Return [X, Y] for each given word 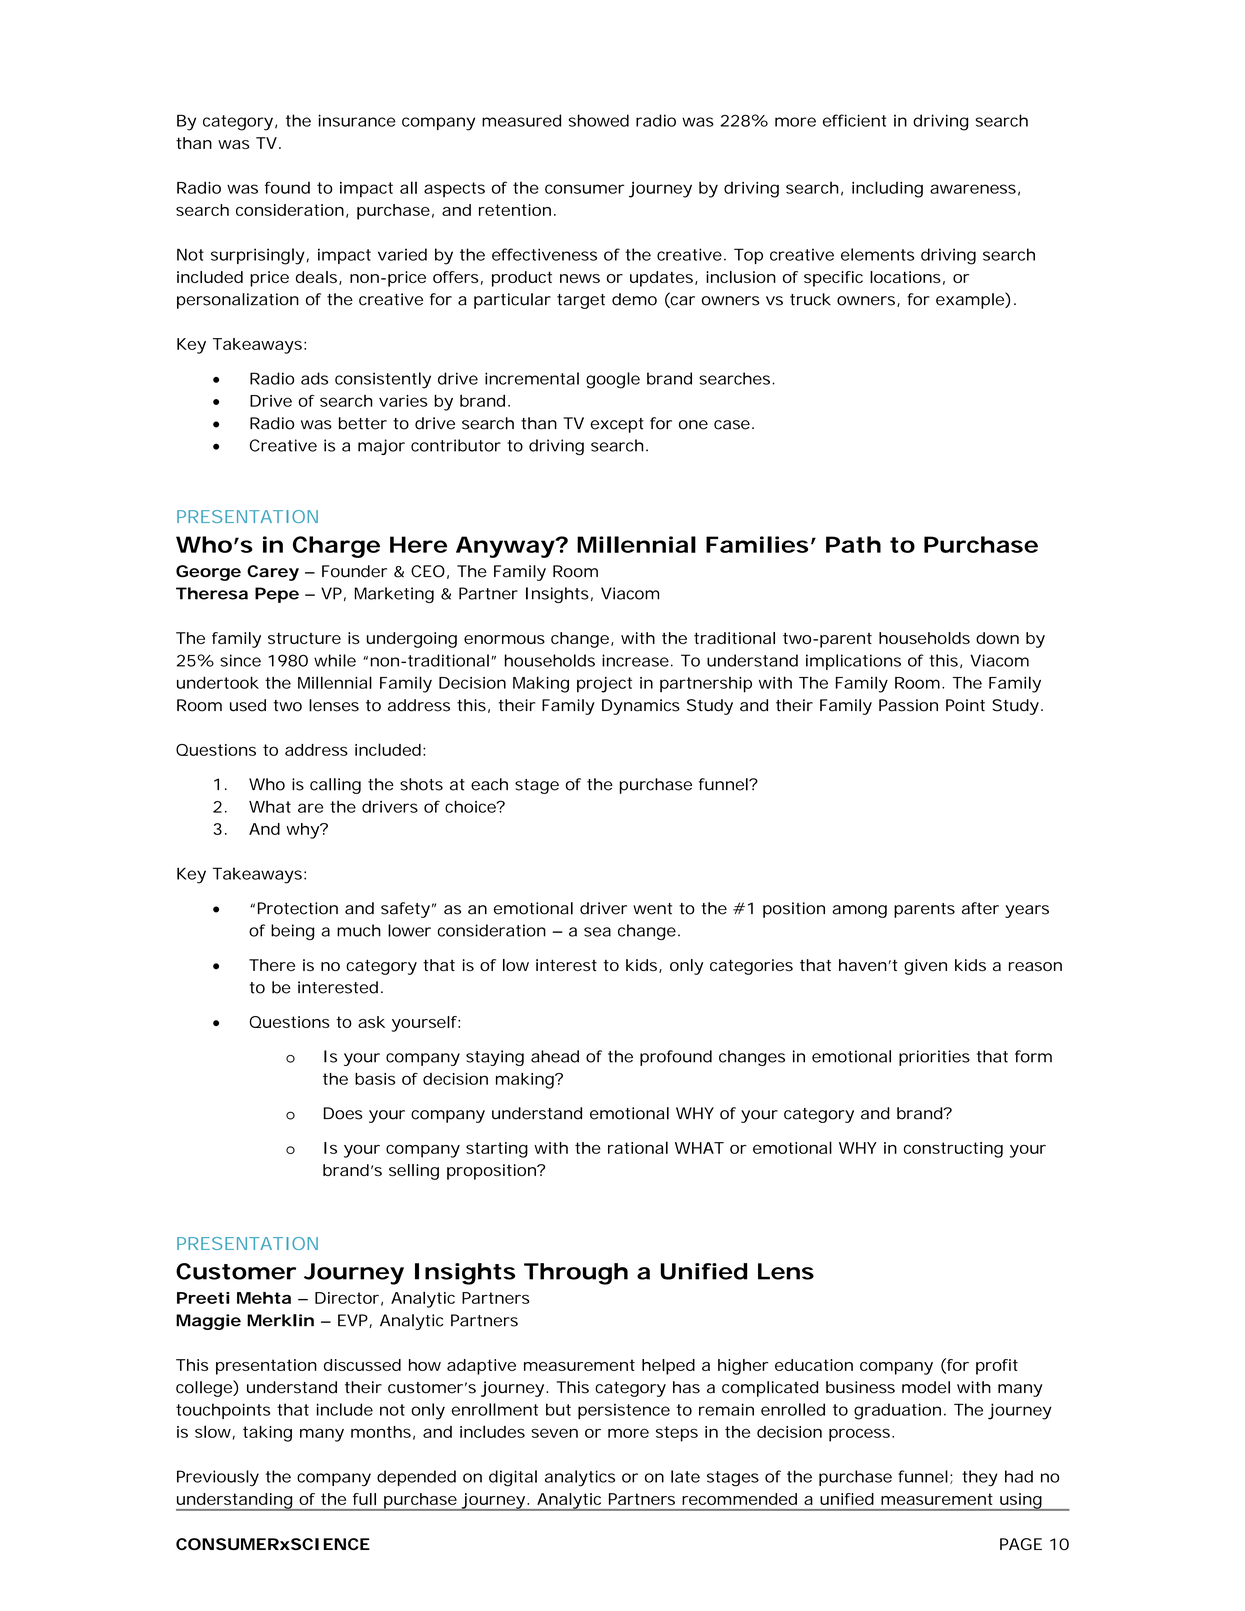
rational [638, 1147]
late [685, 1476]
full [364, 1499]
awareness [973, 189]
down [997, 638]
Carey [273, 573]
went [652, 909]
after [980, 908]
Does [343, 1113]
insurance [357, 120]
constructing [953, 1150]
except [617, 425]
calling [335, 786]
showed [599, 120]
